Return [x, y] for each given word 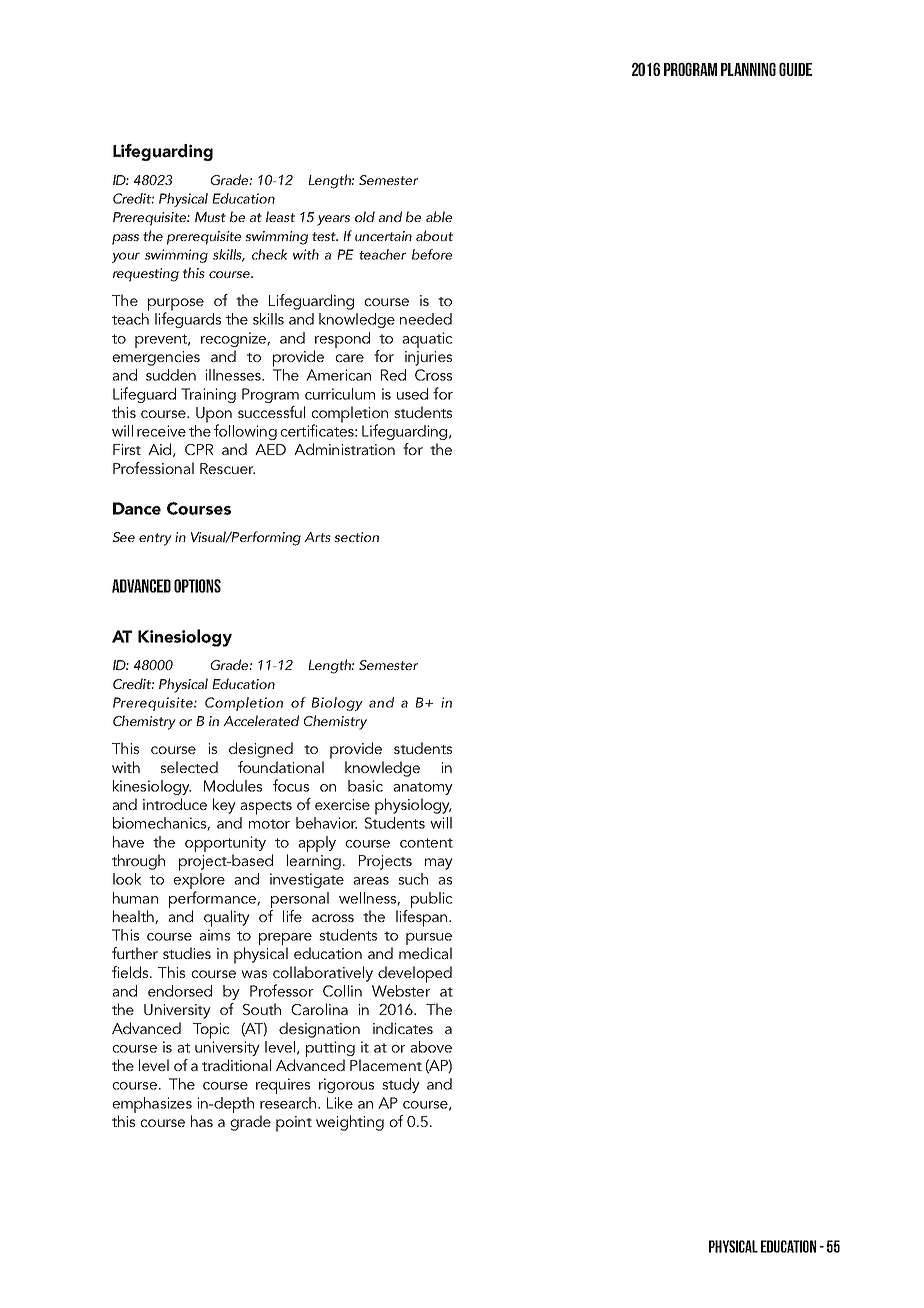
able [439, 216]
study [401, 1085]
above [431, 1047]
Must [210, 217]
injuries [428, 358]
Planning [748, 69]
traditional [236, 1065]
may [439, 864]
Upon [214, 416]
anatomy [423, 788]
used [412, 394]
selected [189, 767]
